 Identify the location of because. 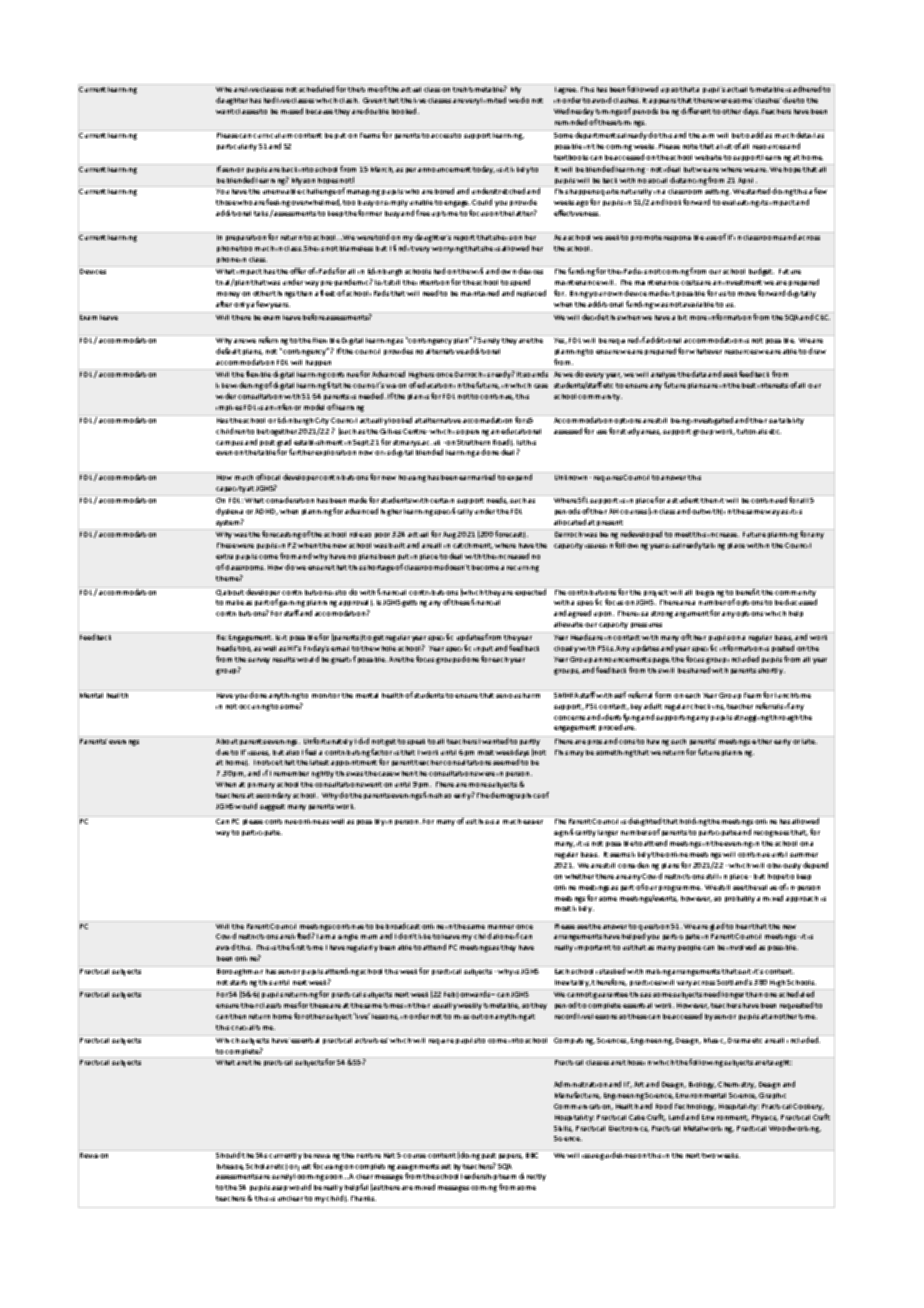
(319, 111).
